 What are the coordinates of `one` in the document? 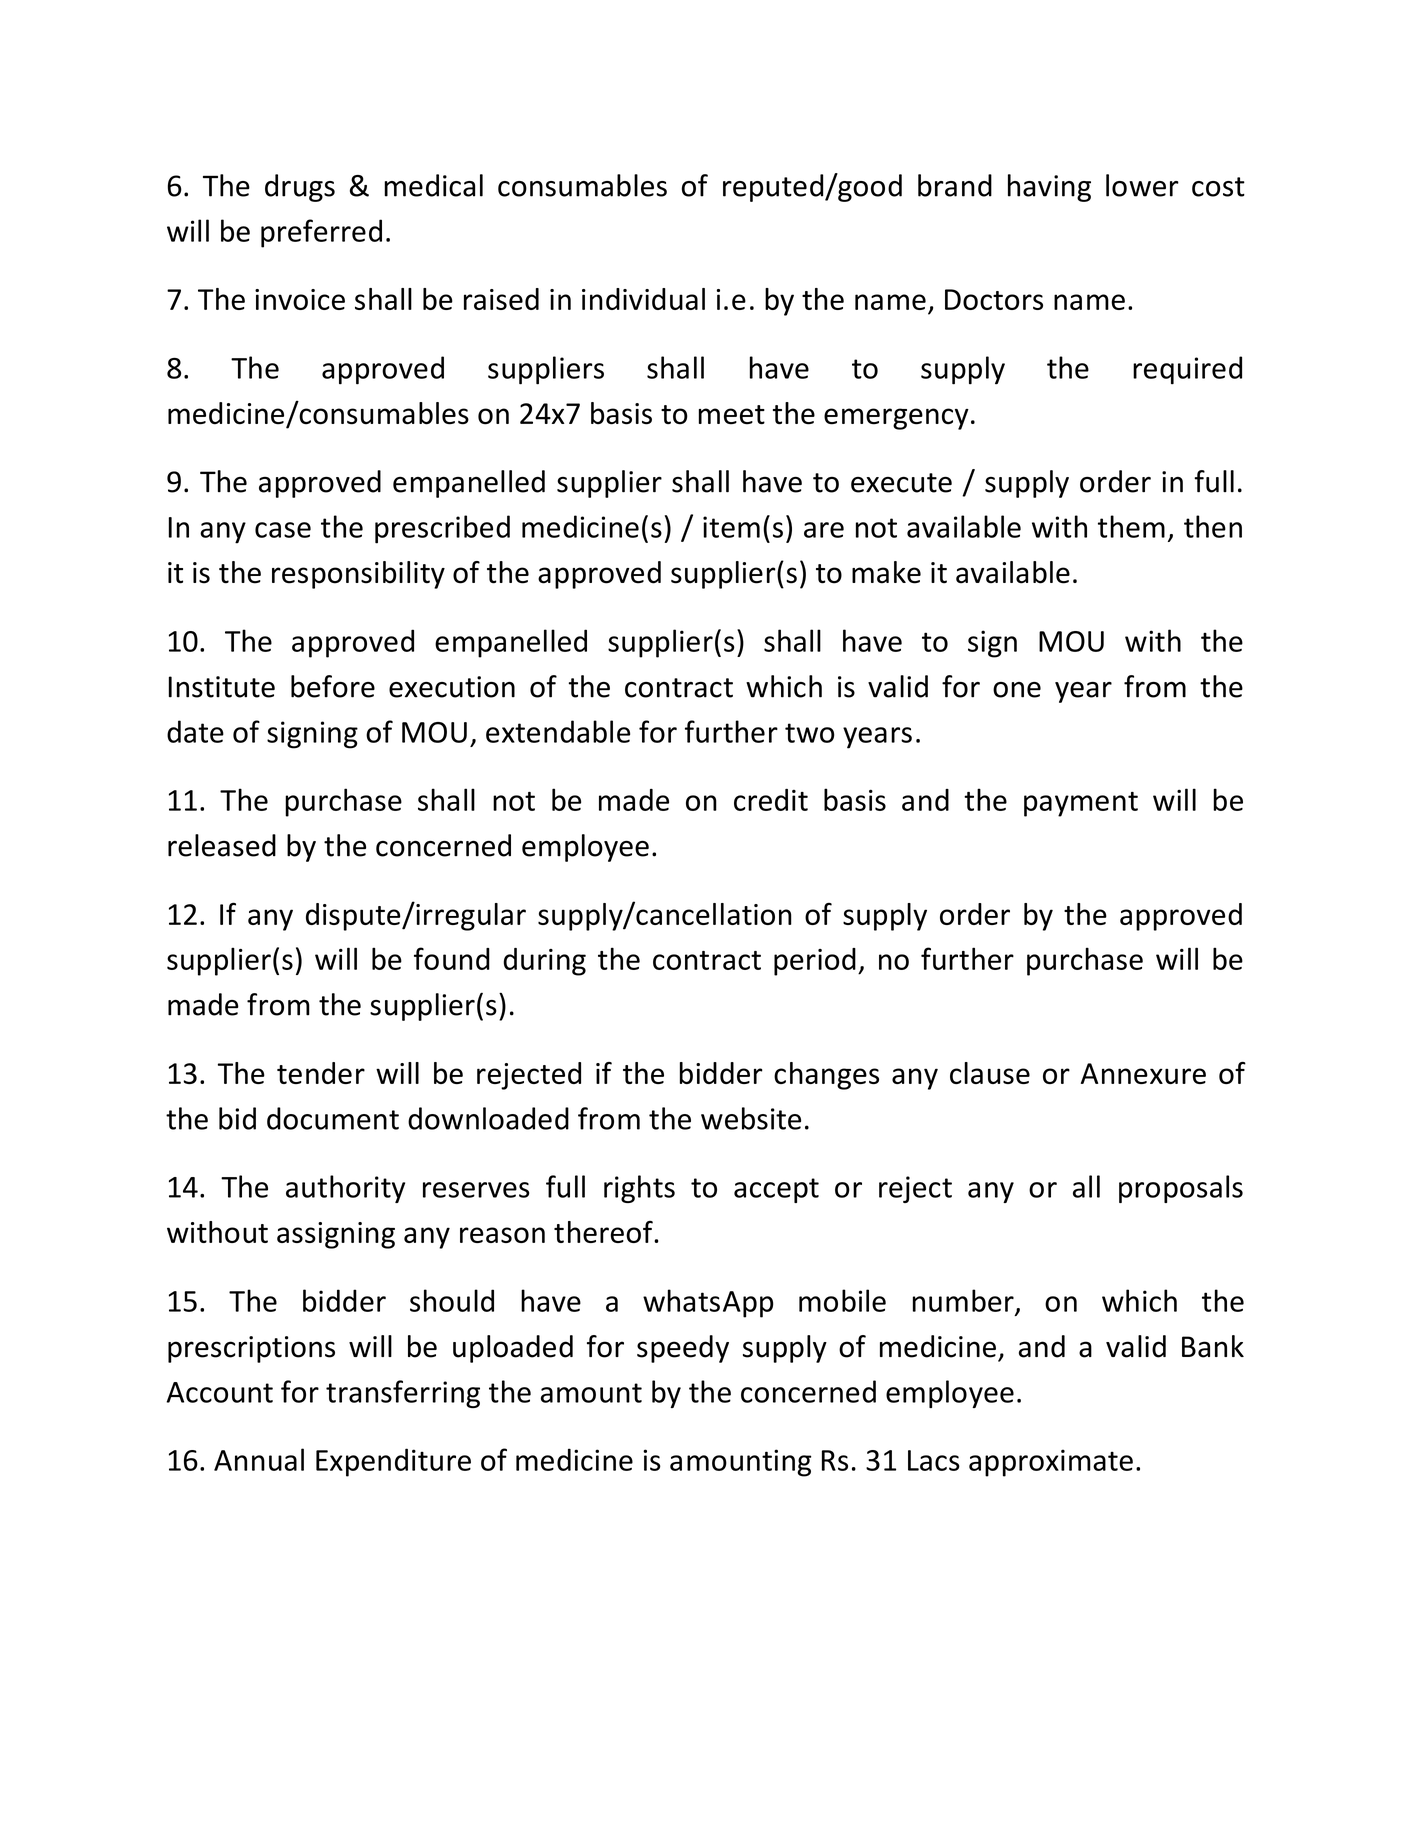 It's located at (1017, 690).
